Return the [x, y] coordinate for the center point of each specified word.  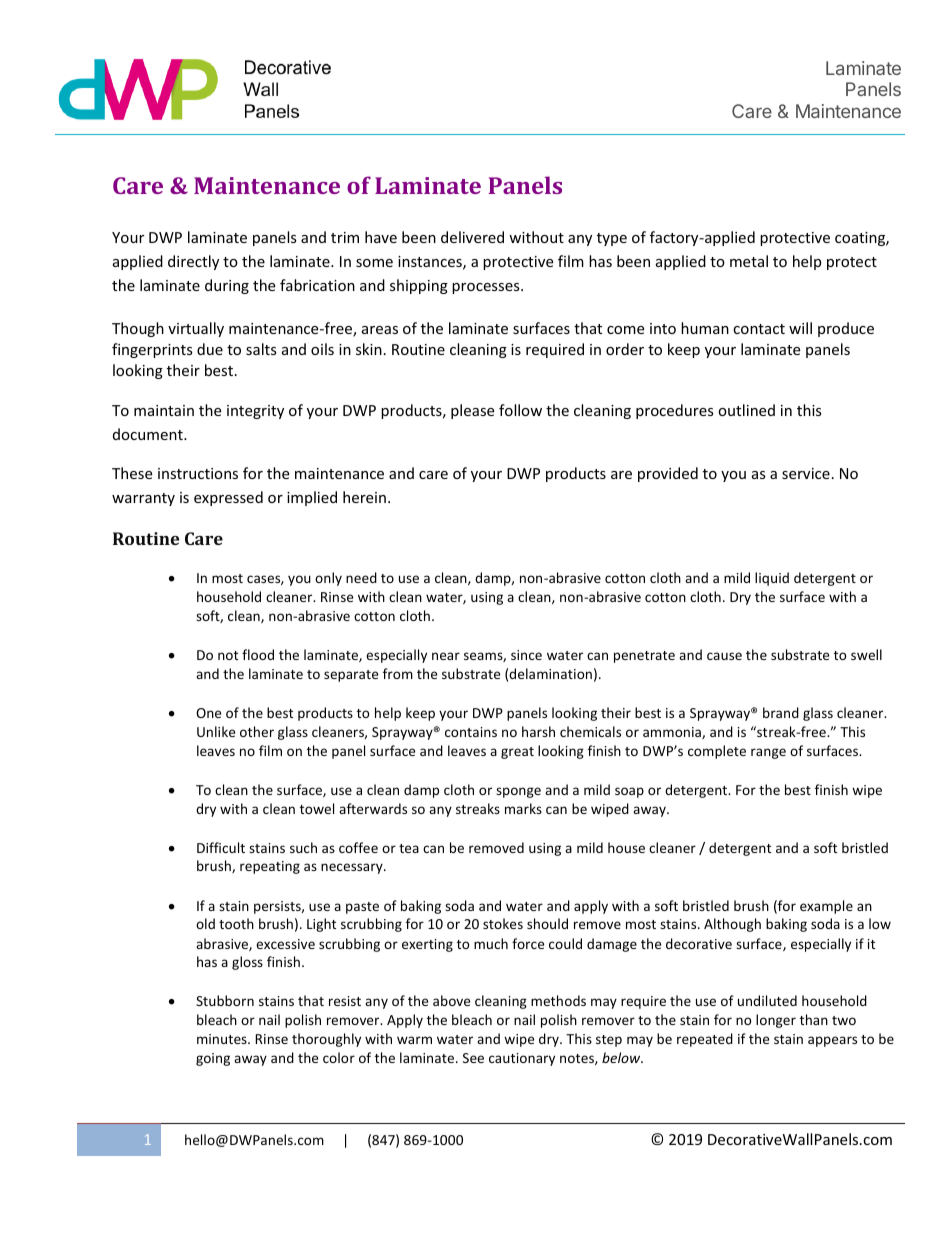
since [526, 655]
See [473, 1058]
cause [724, 656]
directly [193, 262]
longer [776, 1021]
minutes [223, 1039]
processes [487, 288]
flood [258, 654]
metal [749, 261]
